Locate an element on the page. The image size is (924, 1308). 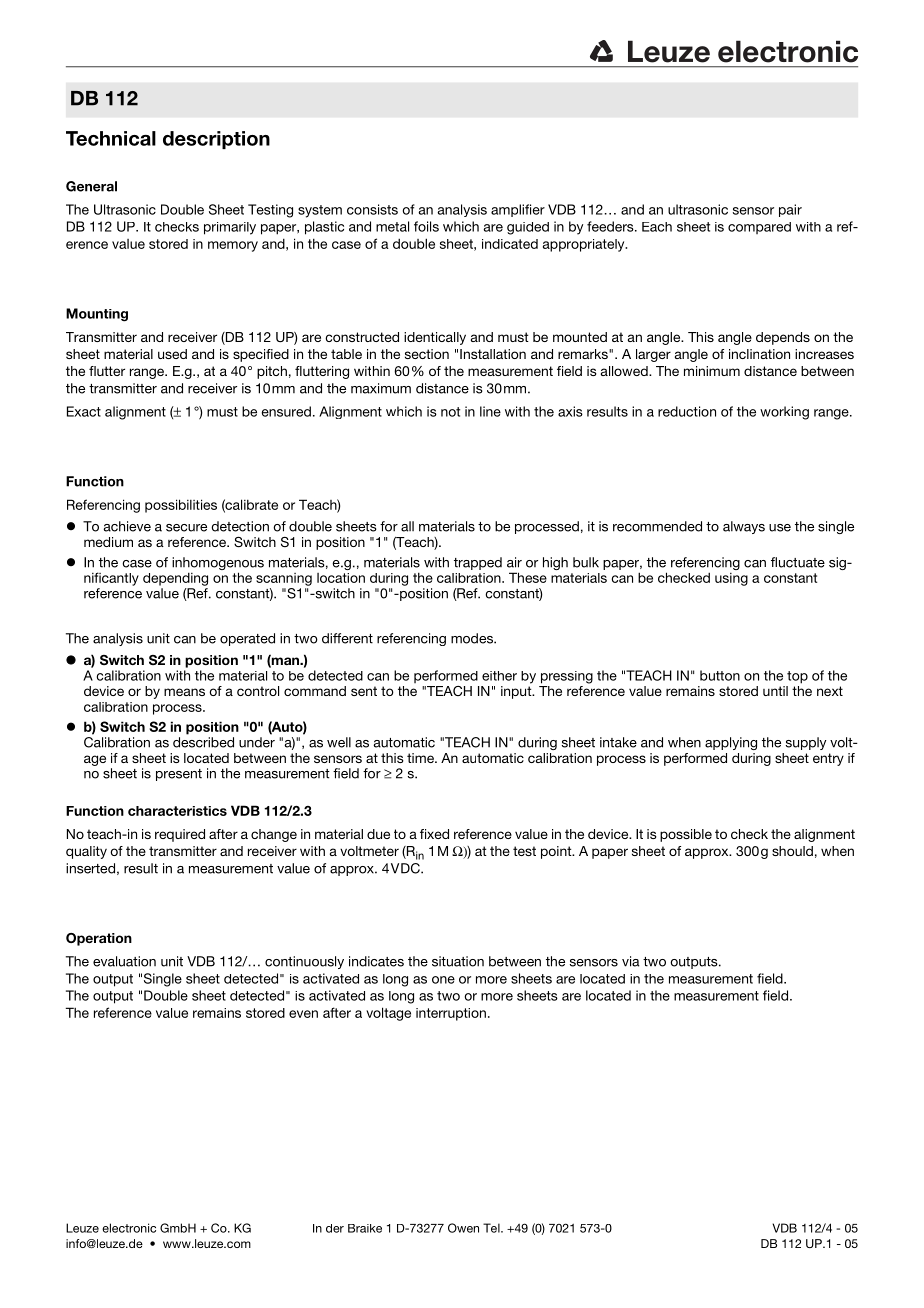
electronic is located at coordinates (129, 1228).
